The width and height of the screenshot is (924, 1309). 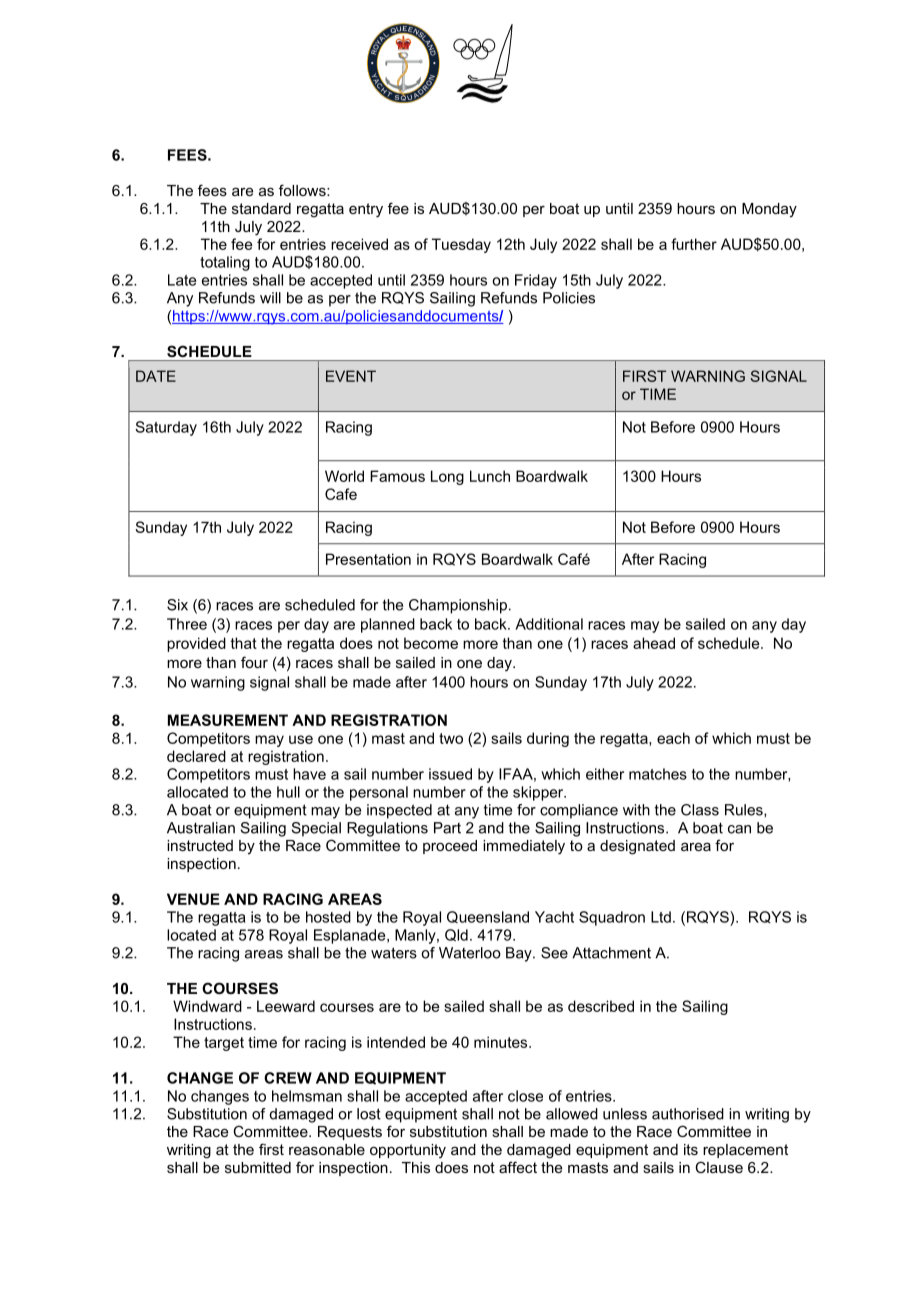 I want to click on each, so click(x=673, y=738).
